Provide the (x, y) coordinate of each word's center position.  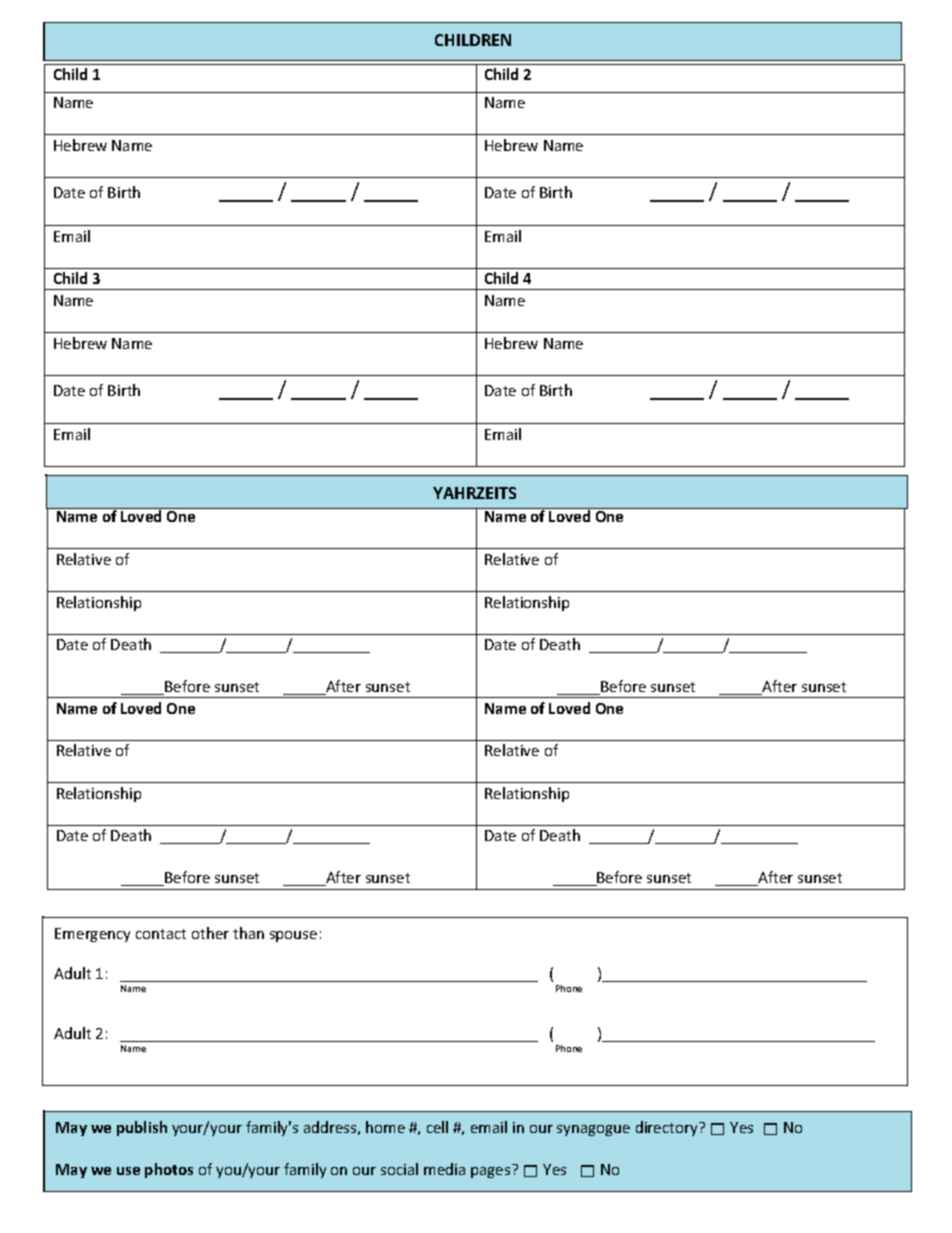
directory (668, 1128)
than (248, 933)
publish (142, 1128)
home (385, 1127)
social (399, 1169)
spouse (293, 936)
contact (161, 934)
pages (490, 1172)
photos (169, 1170)
